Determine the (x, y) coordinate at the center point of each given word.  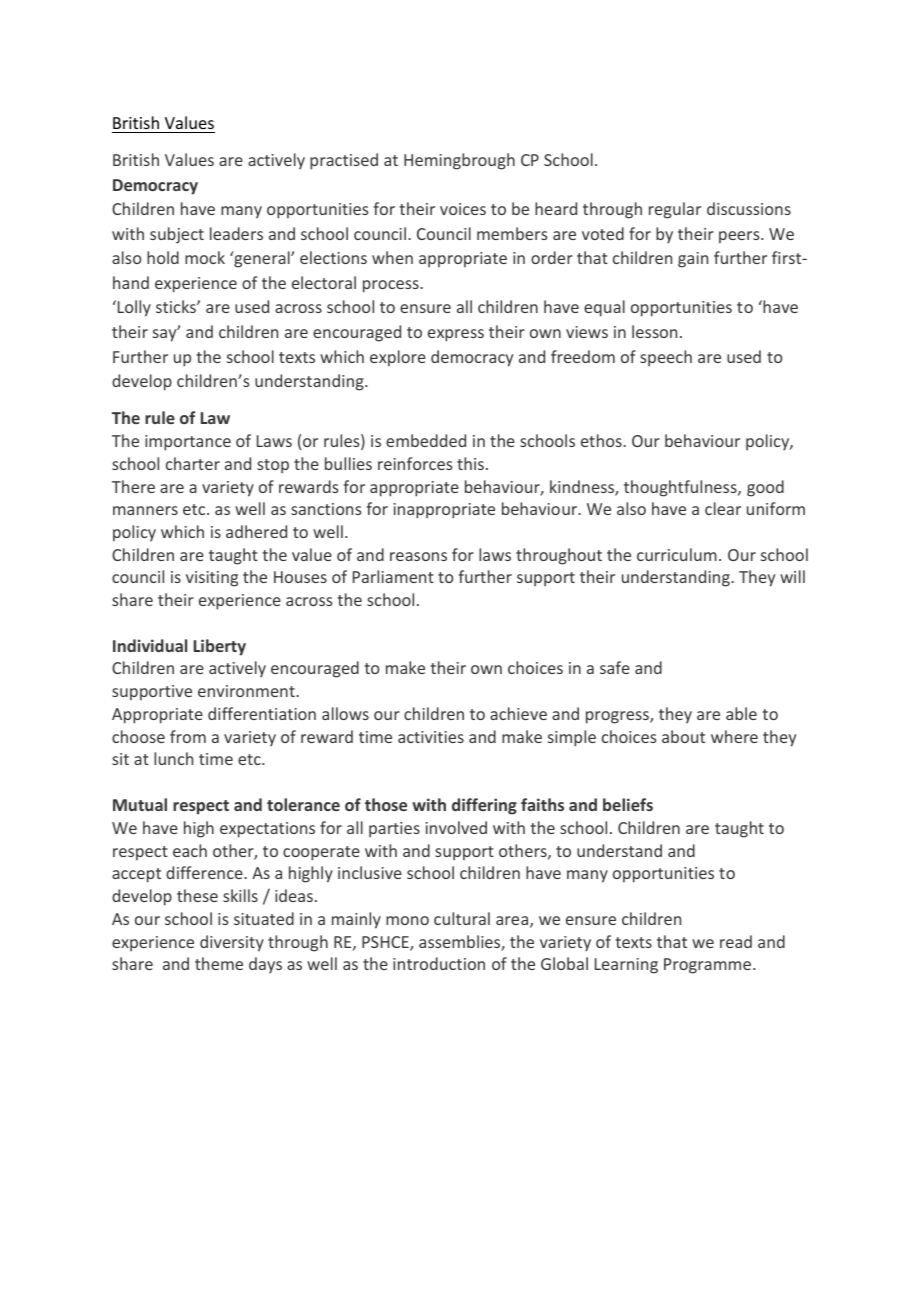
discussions (749, 208)
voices (463, 209)
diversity (232, 943)
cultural (462, 918)
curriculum (677, 554)
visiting (212, 579)
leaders (236, 233)
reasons (418, 556)
